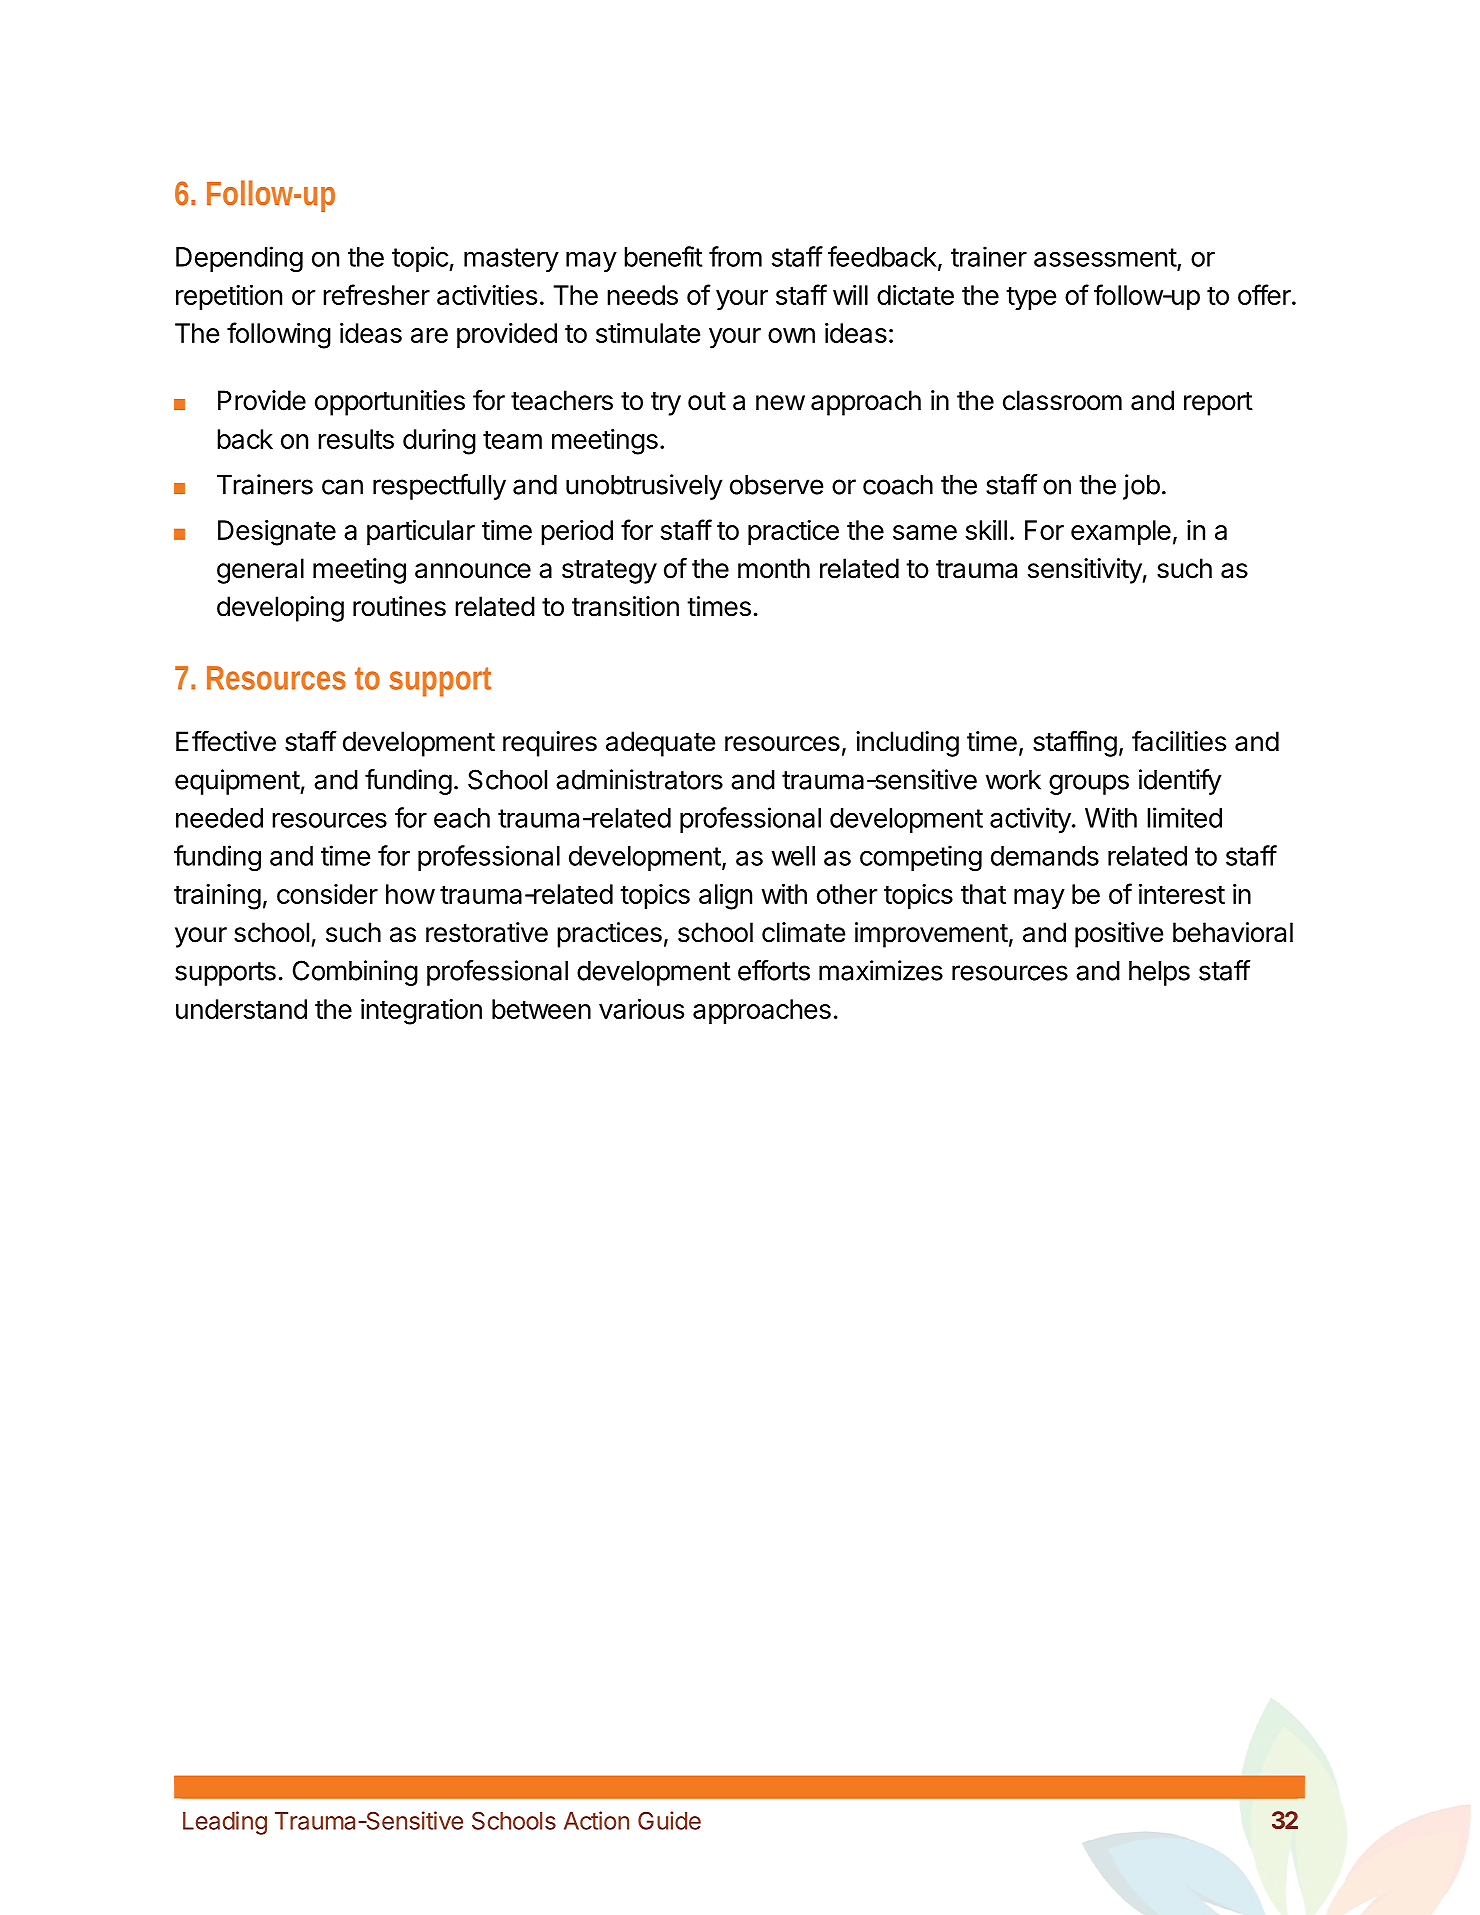  I want to click on identify, so click(1180, 782).
